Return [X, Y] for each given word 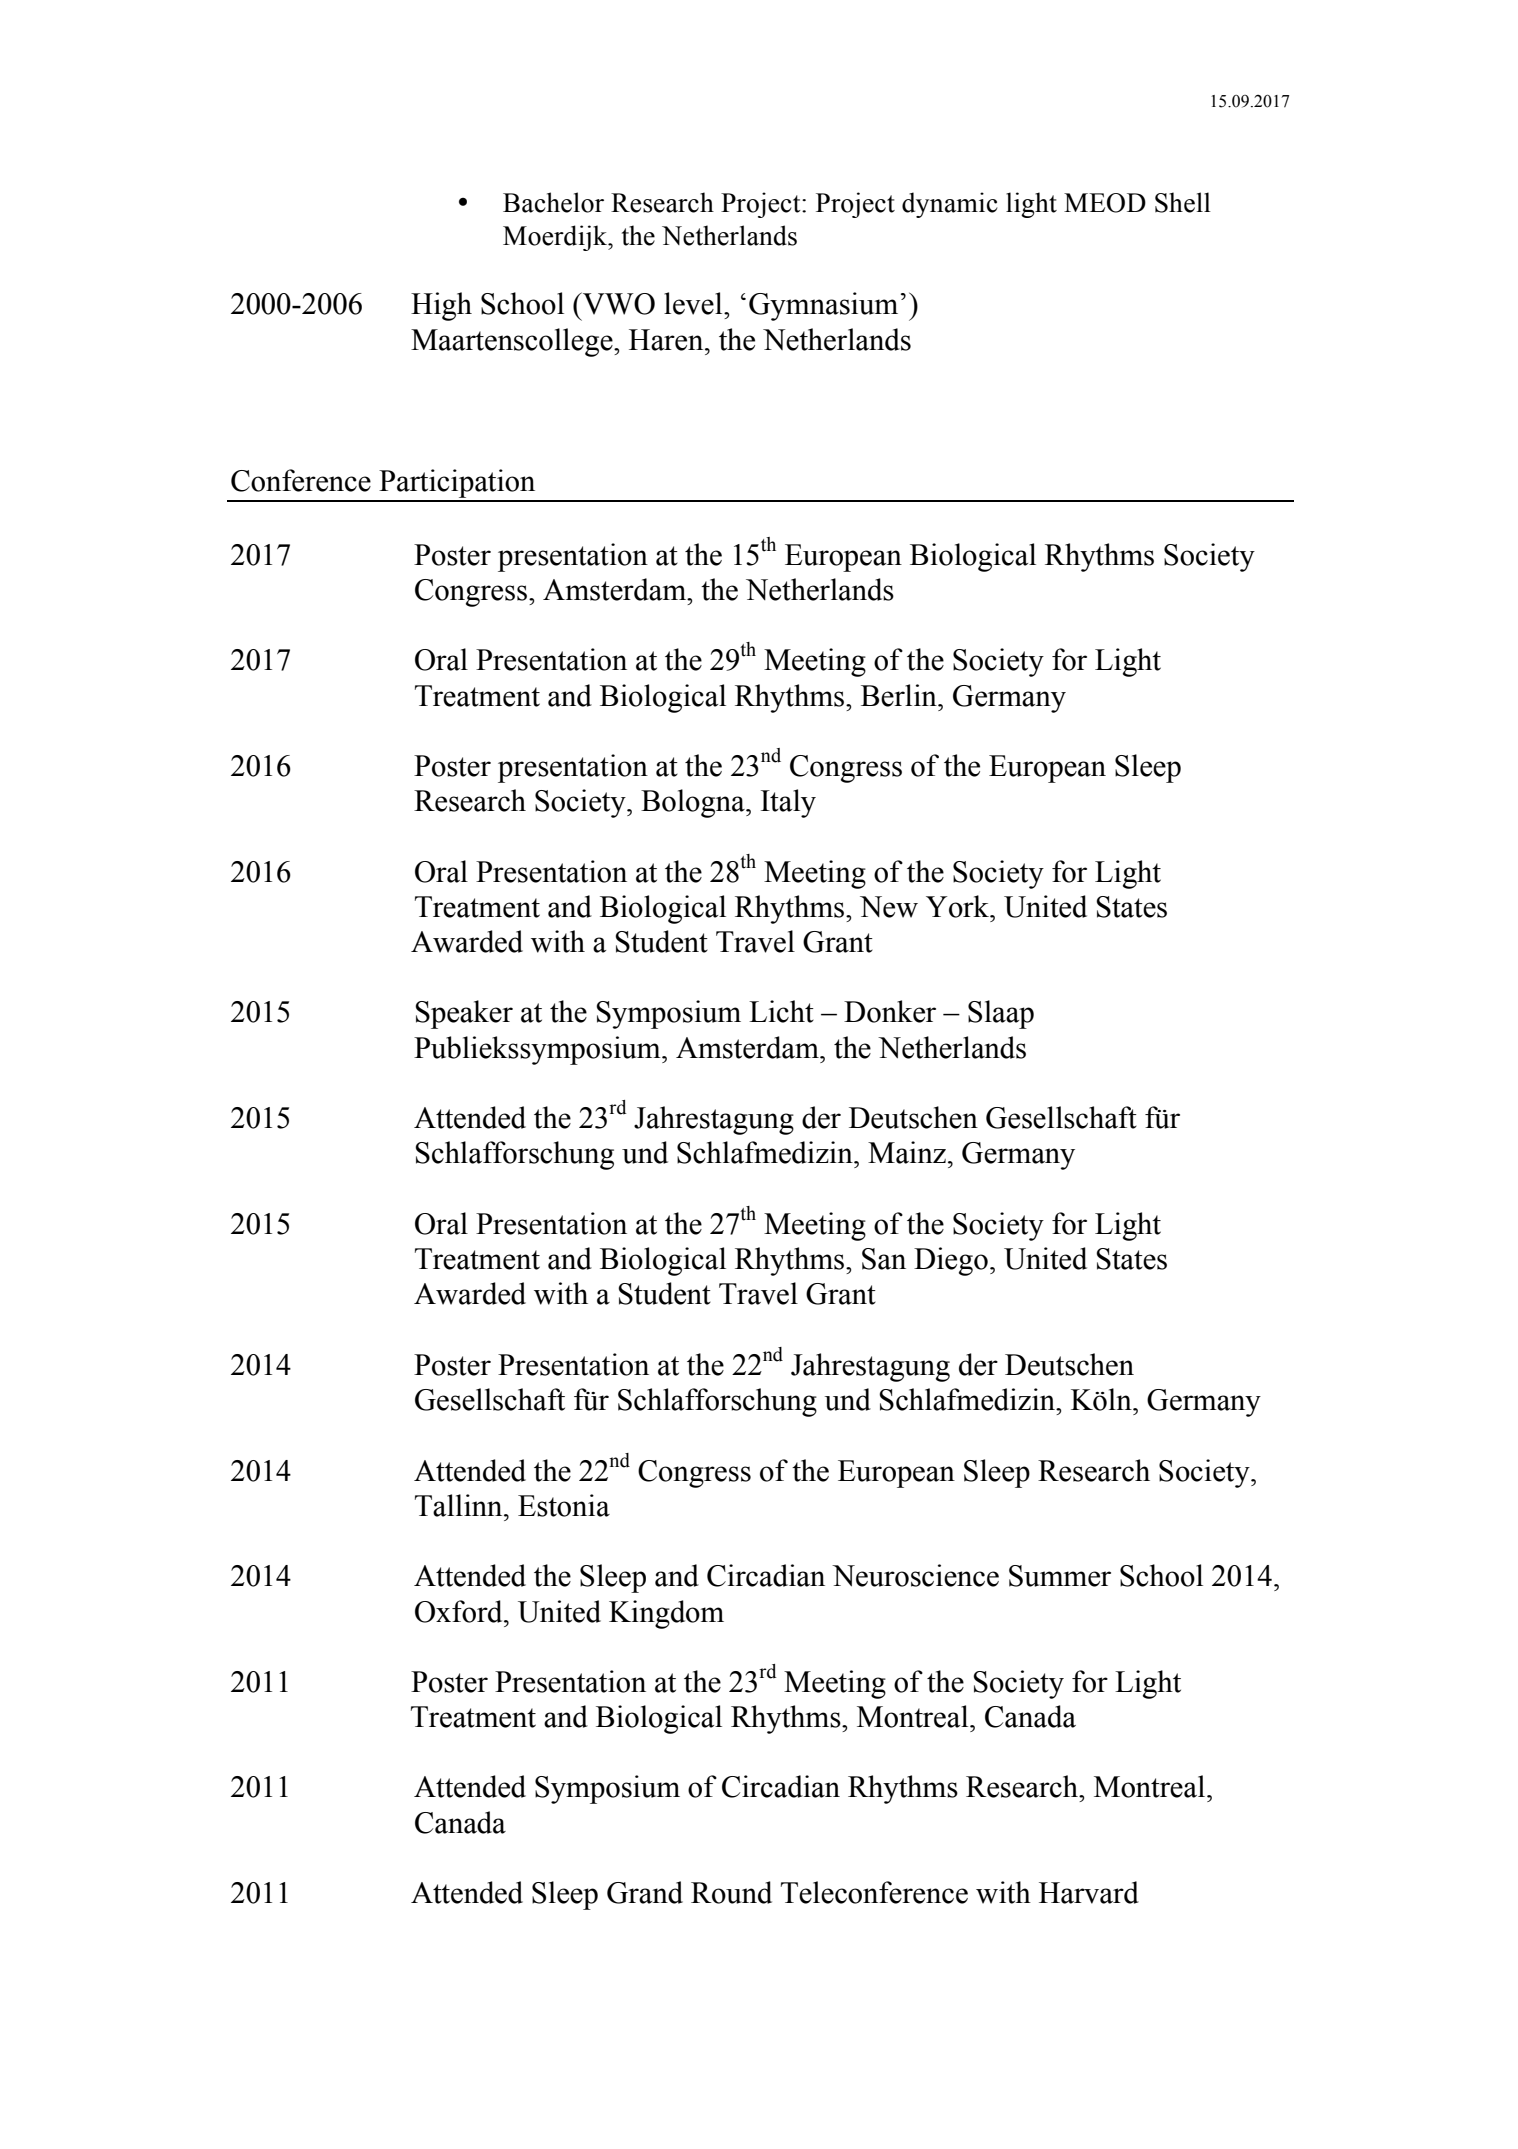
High [441, 306]
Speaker [464, 1014]
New [889, 907]
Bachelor [553, 202]
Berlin [900, 695]
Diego [951, 1261]
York [958, 906]
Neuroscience [915, 1575]
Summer [1060, 1576]
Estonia [564, 1505]
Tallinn [460, 1505]
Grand [645, 1892]
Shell [1183, 202]
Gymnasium [823, 306]
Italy [788, 803]
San [884, 1259]
